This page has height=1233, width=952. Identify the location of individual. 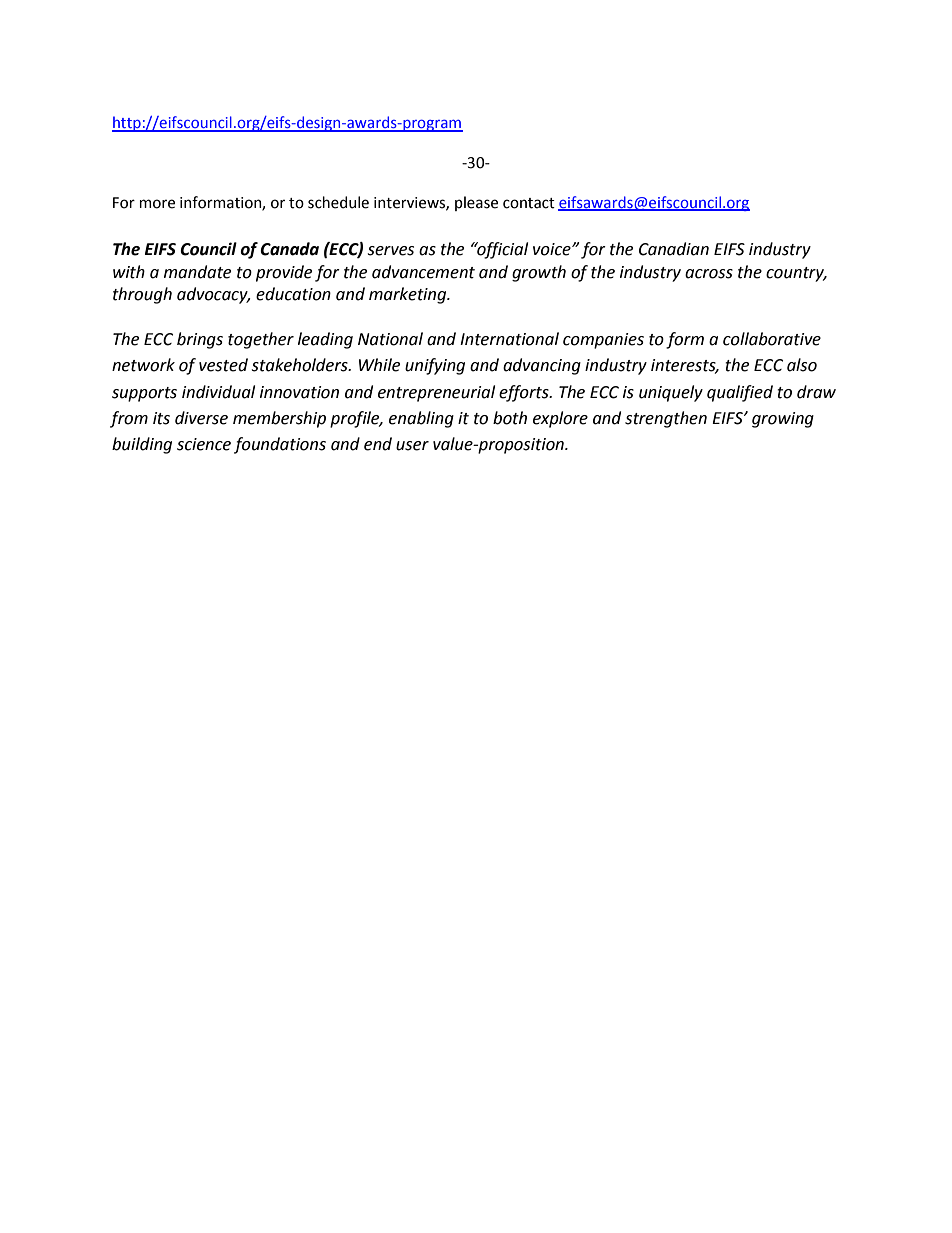
(218, 392).
